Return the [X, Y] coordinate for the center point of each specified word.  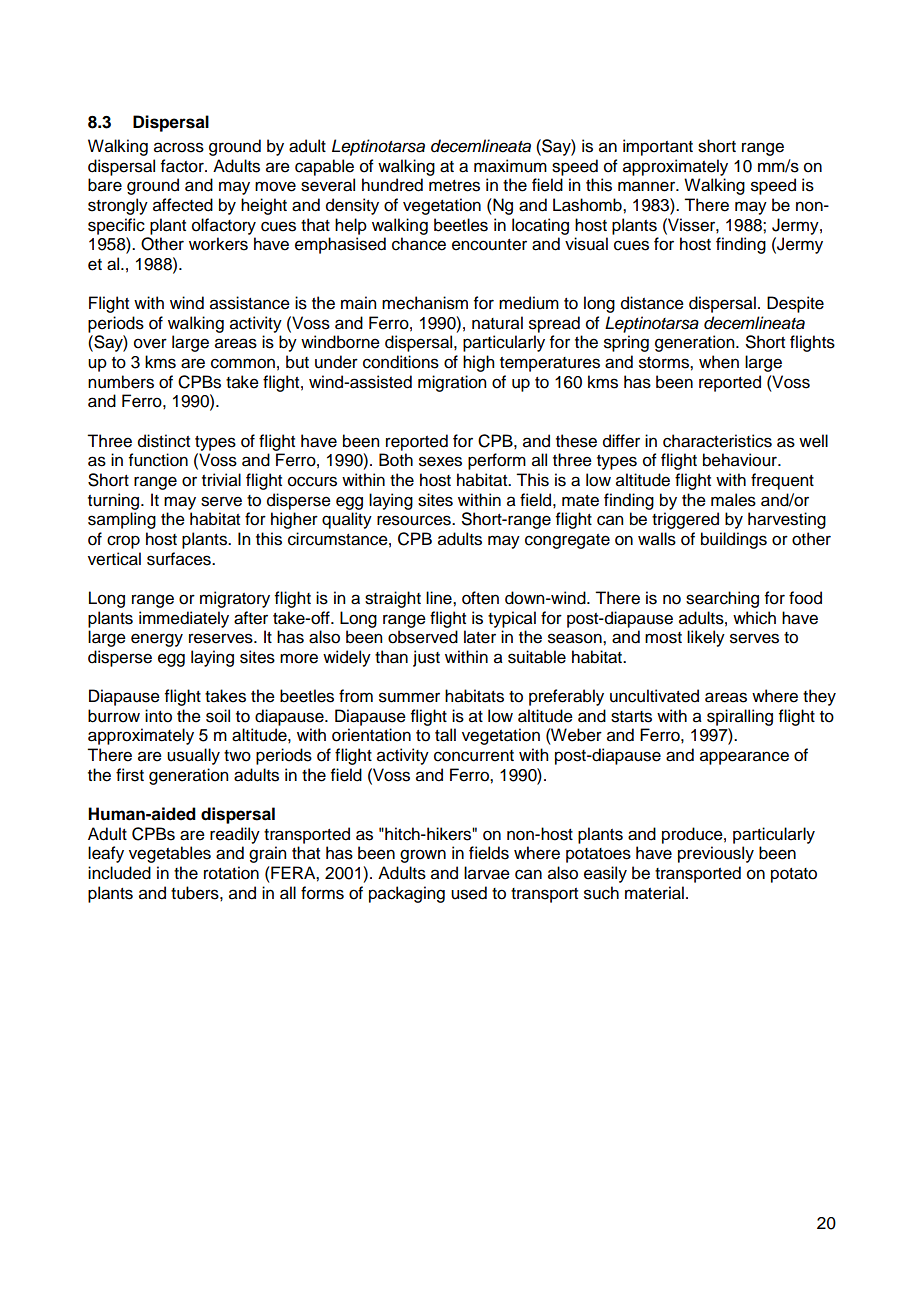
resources [415, 520]
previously [716, 854]
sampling [122, 520]
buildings [734, 540]
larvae [487, 873]
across [179, 147]
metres [454, 186]
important [658, 147]
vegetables [170, 854]
